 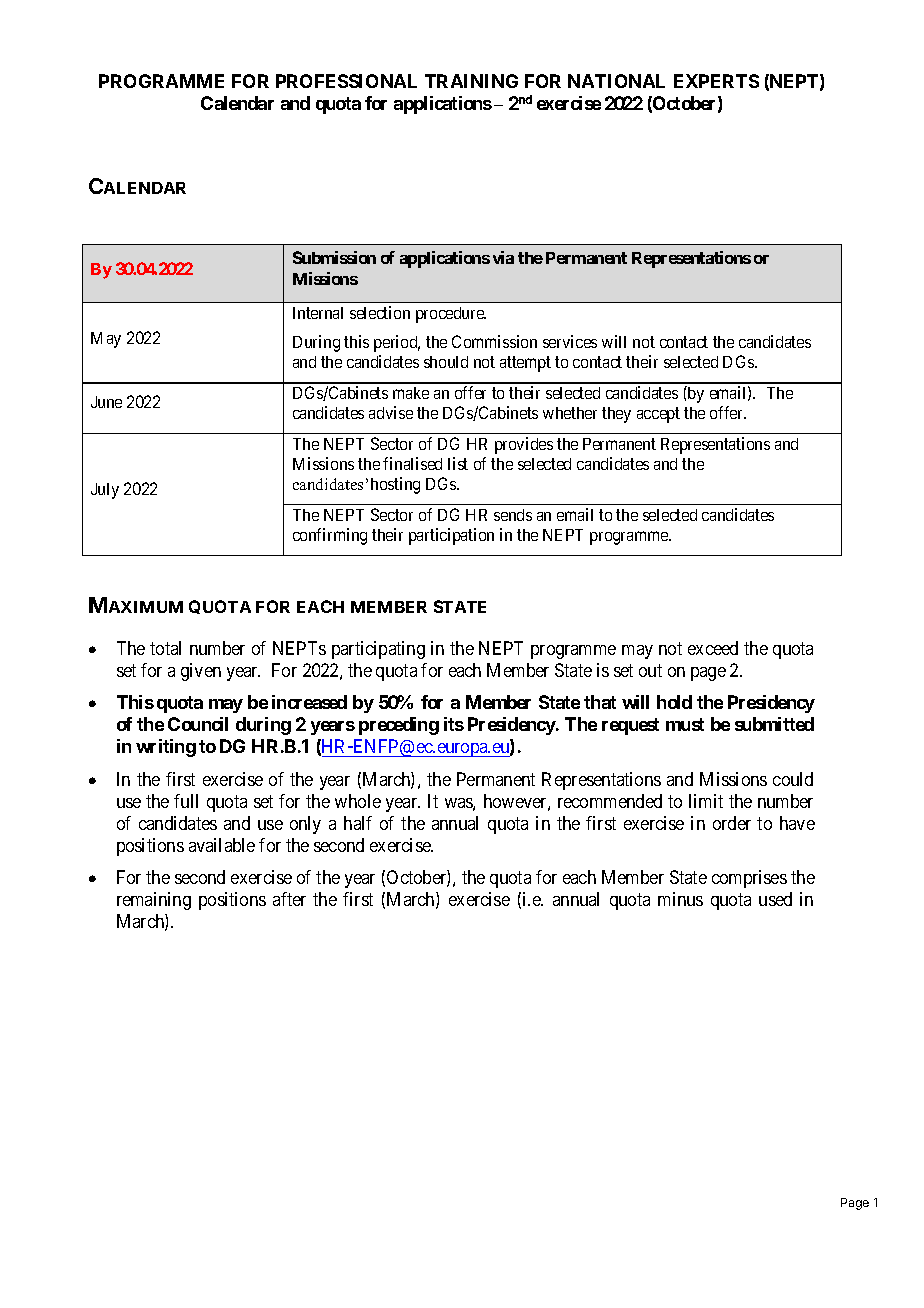 What do you see at coordinates (154, 901) in the screenshot?
I see `remaining` at bounding box center [154, 901].
